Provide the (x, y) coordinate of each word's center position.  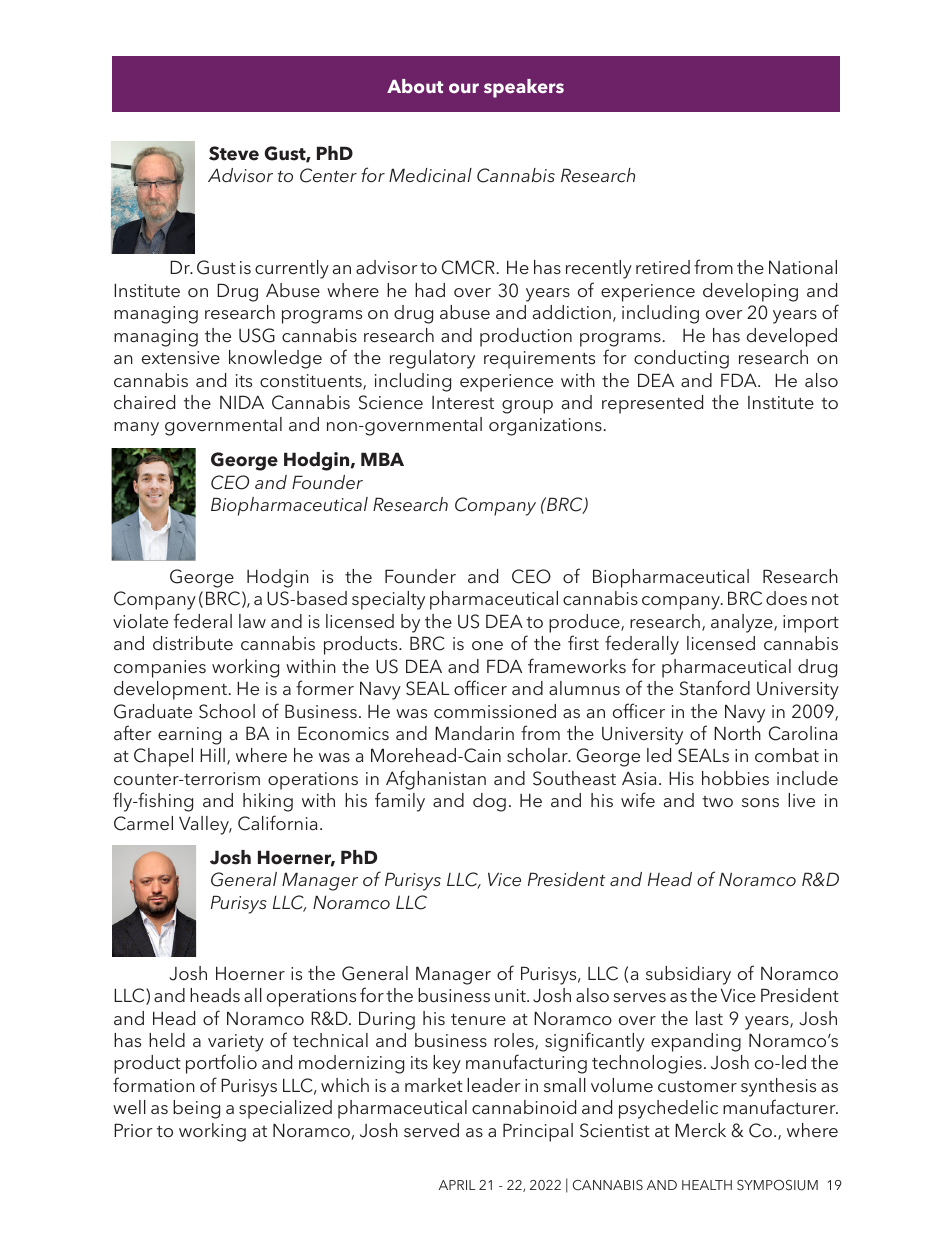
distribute (193, 643)
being (196, 1109)
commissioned (495, 711)
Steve (234, 153)
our (464, 88)
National (803, 267)
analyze (743, 623)
